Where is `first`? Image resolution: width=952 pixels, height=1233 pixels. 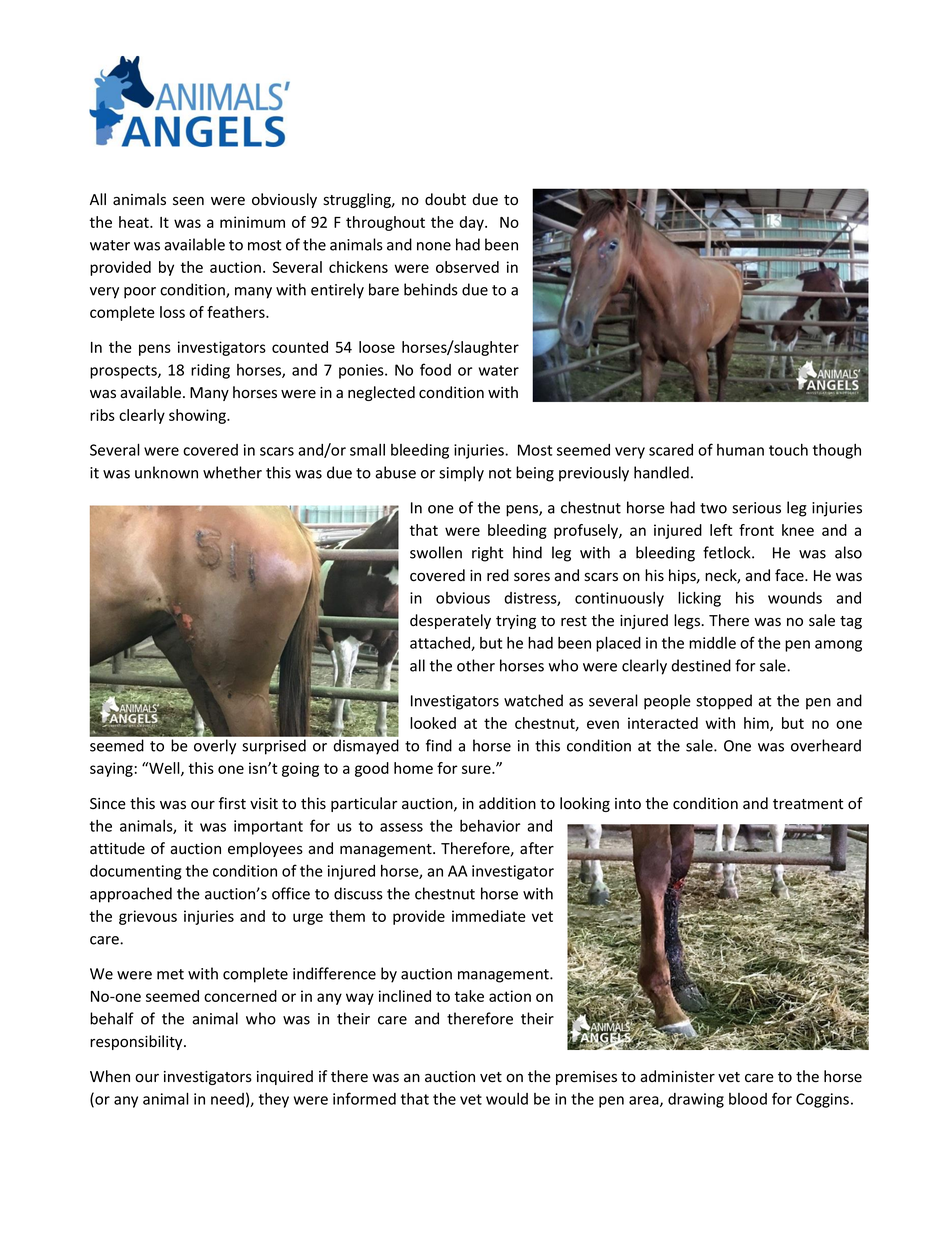 first is located at coordinates (232, 803).
